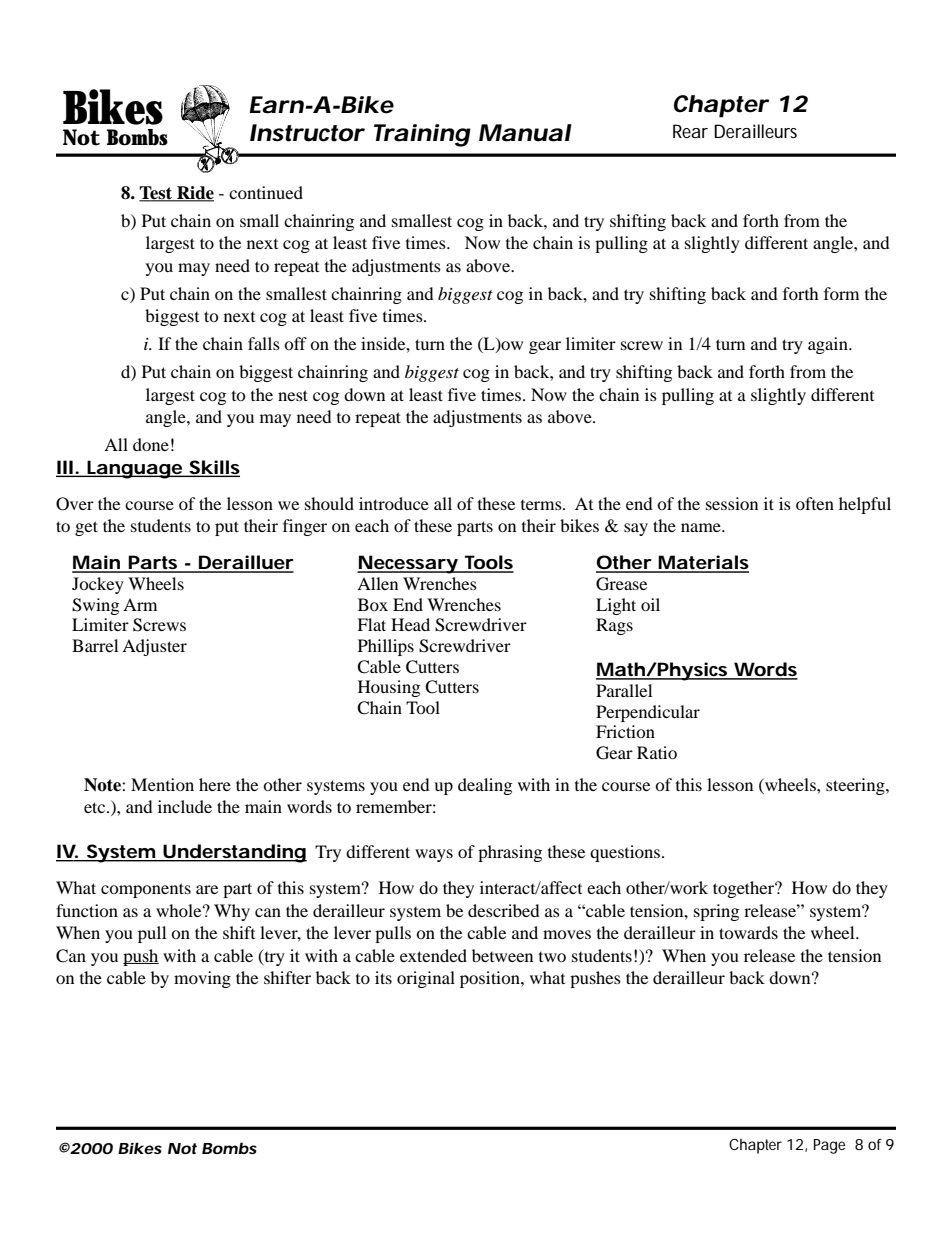 This screenshot has width=952, height=1233. Describe the element at coordinates (841, 293) in the screenshot. I see `form` at that location.
